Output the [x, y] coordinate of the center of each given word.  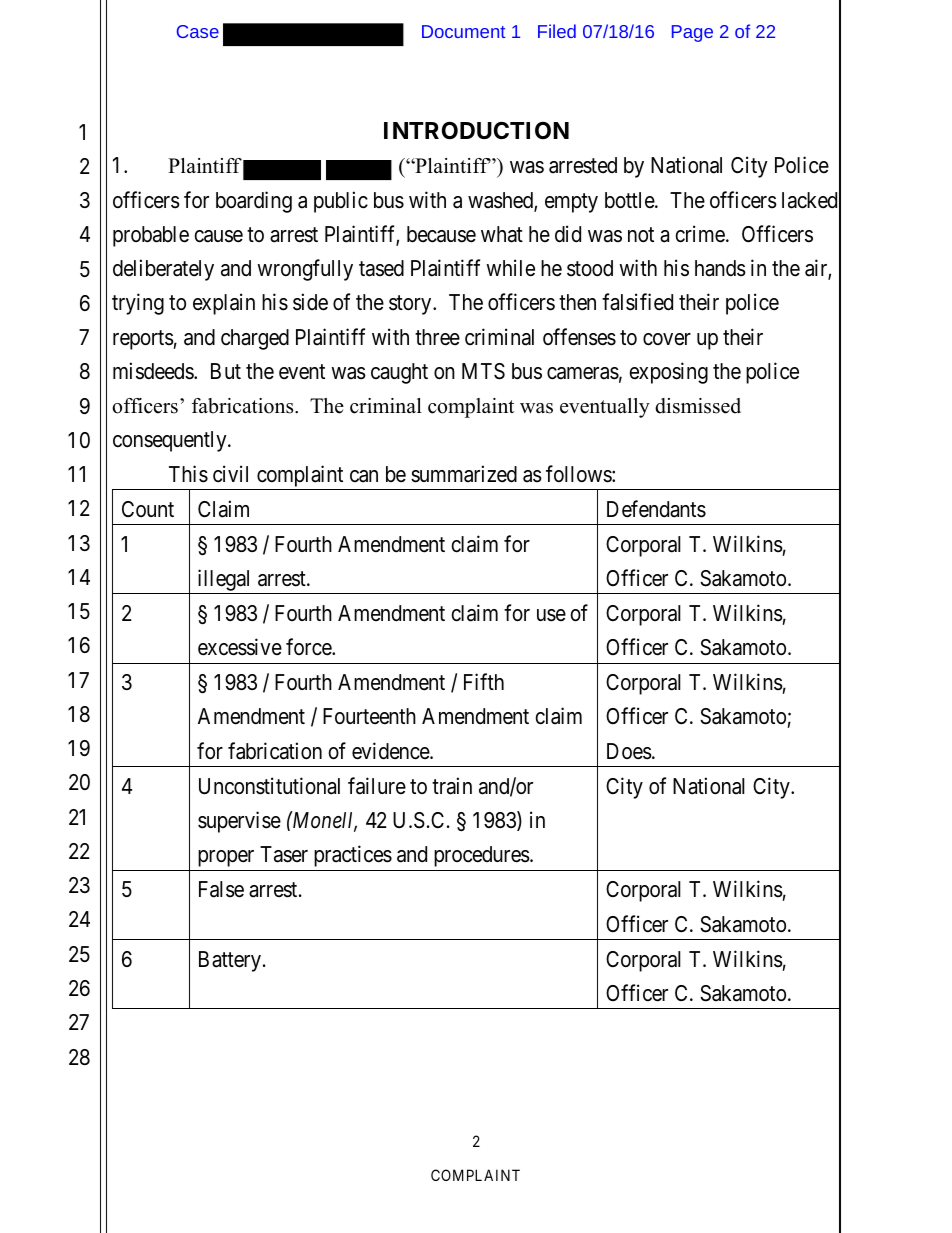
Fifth [484, 681]
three [437, 337]
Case [198, 31]
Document [463, 31]
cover [667, 339]
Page [692, 33]
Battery [231, 961]
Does [629, 751]
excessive [240, 647]
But [226, 371]
